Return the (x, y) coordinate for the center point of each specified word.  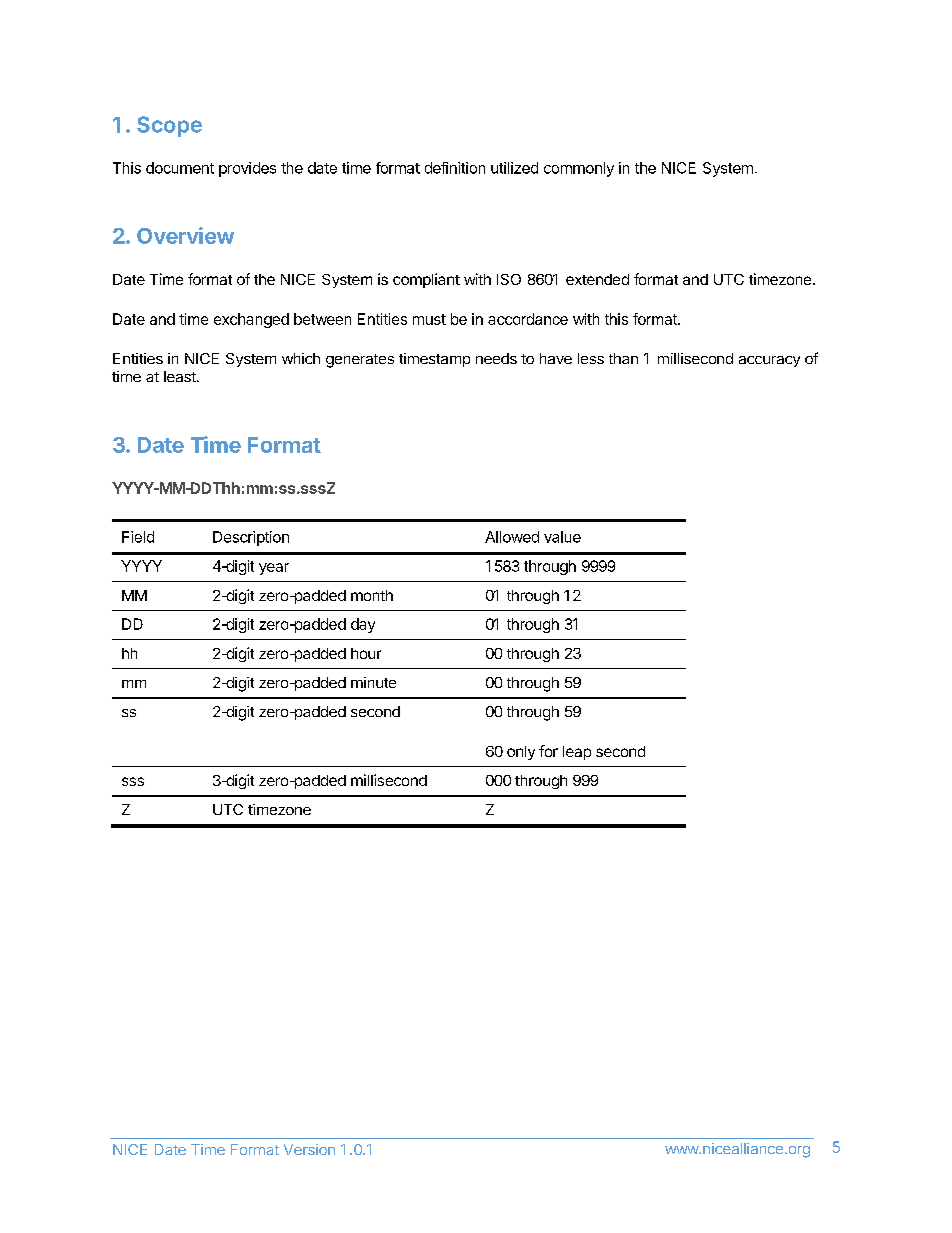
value (562, 537)
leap (577, 753)
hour (366, 653)
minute (373, 682)
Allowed (512, 537)
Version (309, 1149)
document (180, 168)
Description (251, 538)
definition (455, 168)
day (363, 625)
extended (597, 279)
